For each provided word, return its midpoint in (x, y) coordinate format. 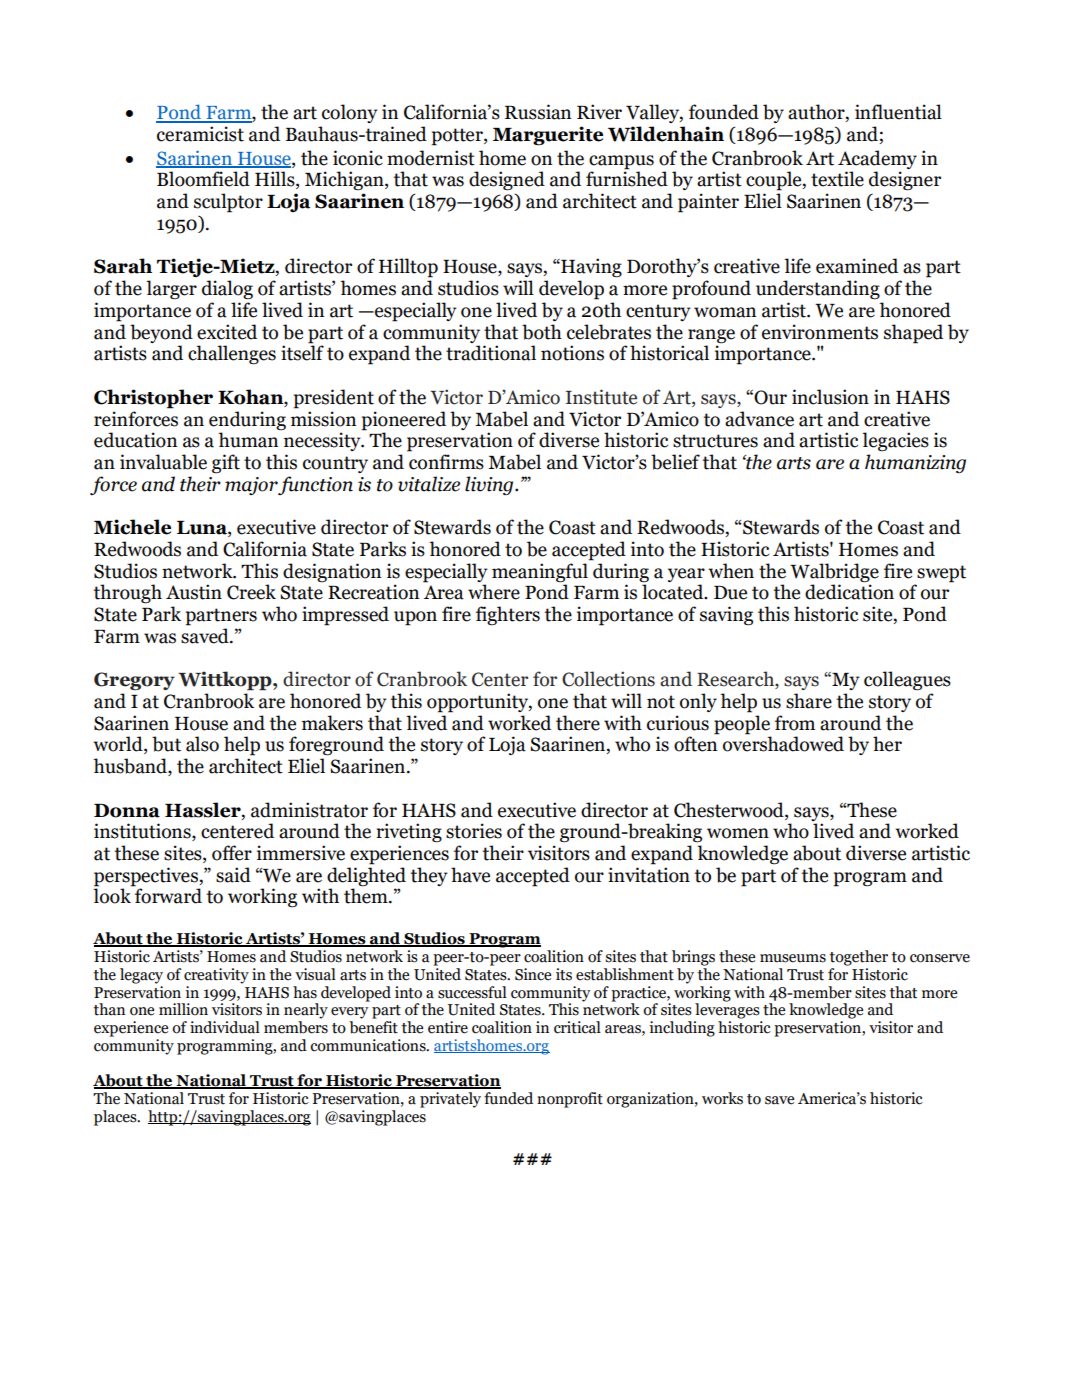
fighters (508, 616)
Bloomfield (203, 179)
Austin (194, 592)
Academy (877, 159)
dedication (849, 592)
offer (232, 853)
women (738, 833)
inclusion (830, 397)
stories (474, 831)
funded (508, 1098)
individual (225, 1027)
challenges (232, 355)
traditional (491, 353)
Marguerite (548, 136)
